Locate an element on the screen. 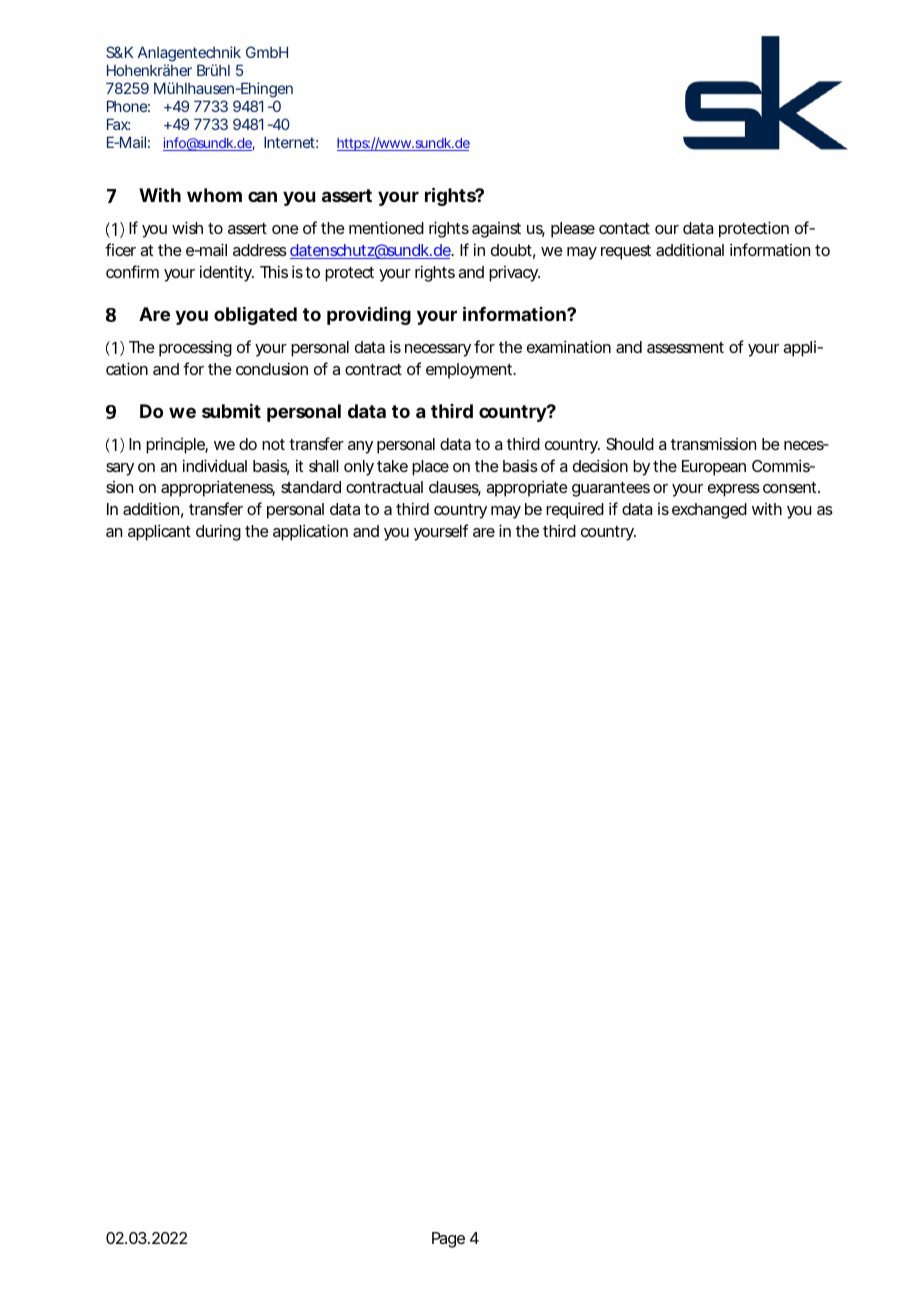 This screenshot has height=1308, width=924. guarantees is located at coordinates (611, 489).
